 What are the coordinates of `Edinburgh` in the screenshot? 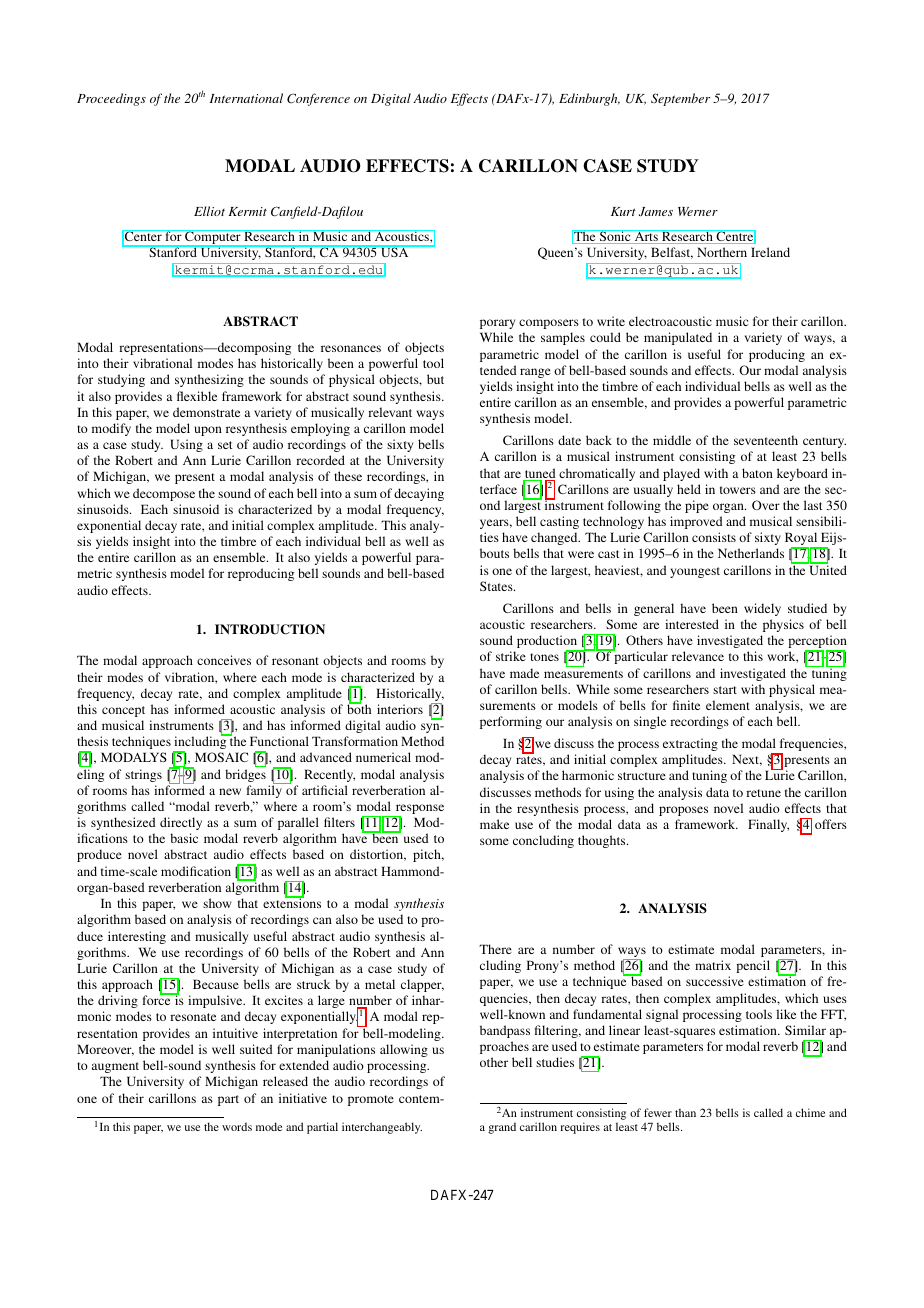 It's located at (589, 99).
